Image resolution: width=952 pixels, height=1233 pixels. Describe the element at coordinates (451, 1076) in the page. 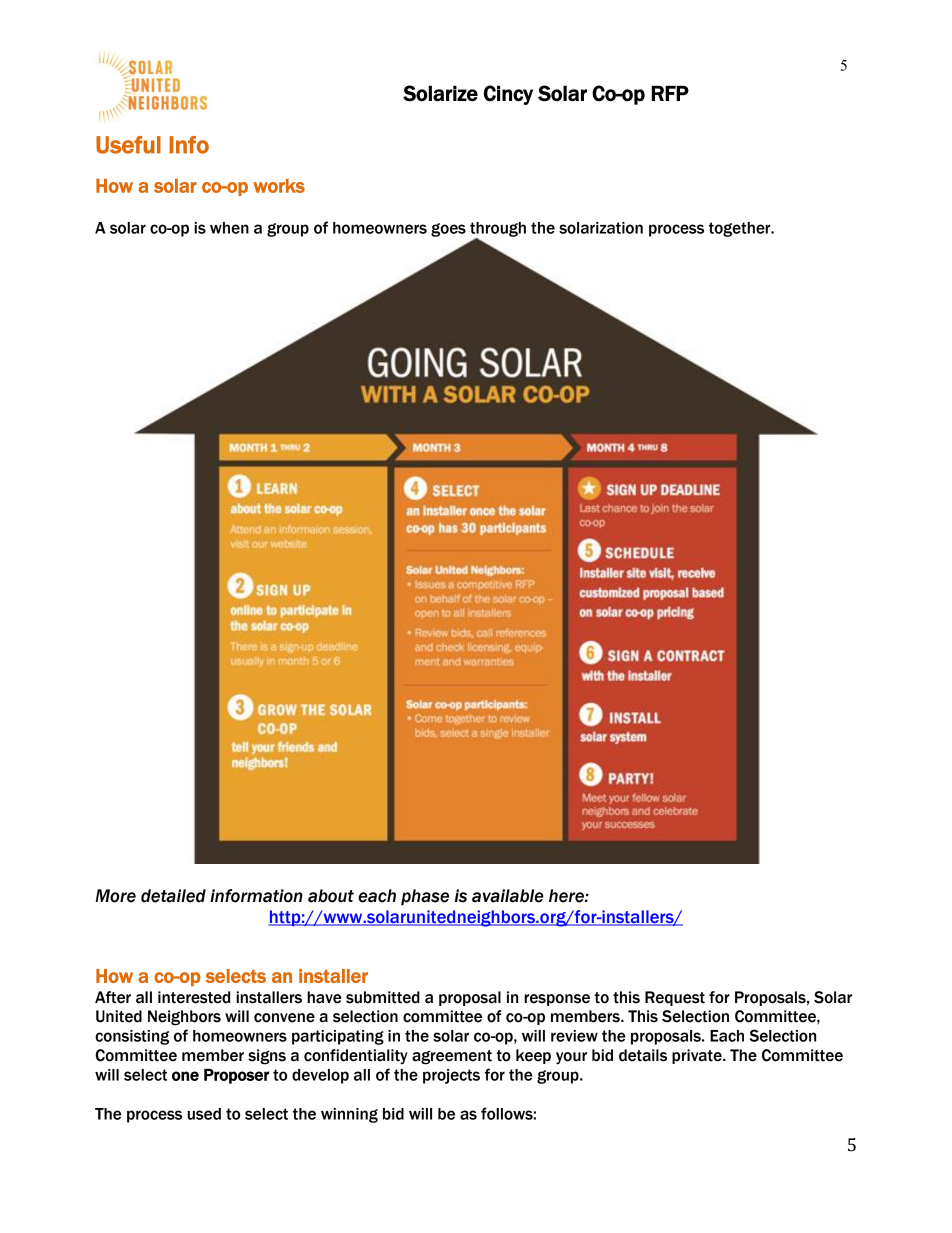

I see `projects` at that location.
